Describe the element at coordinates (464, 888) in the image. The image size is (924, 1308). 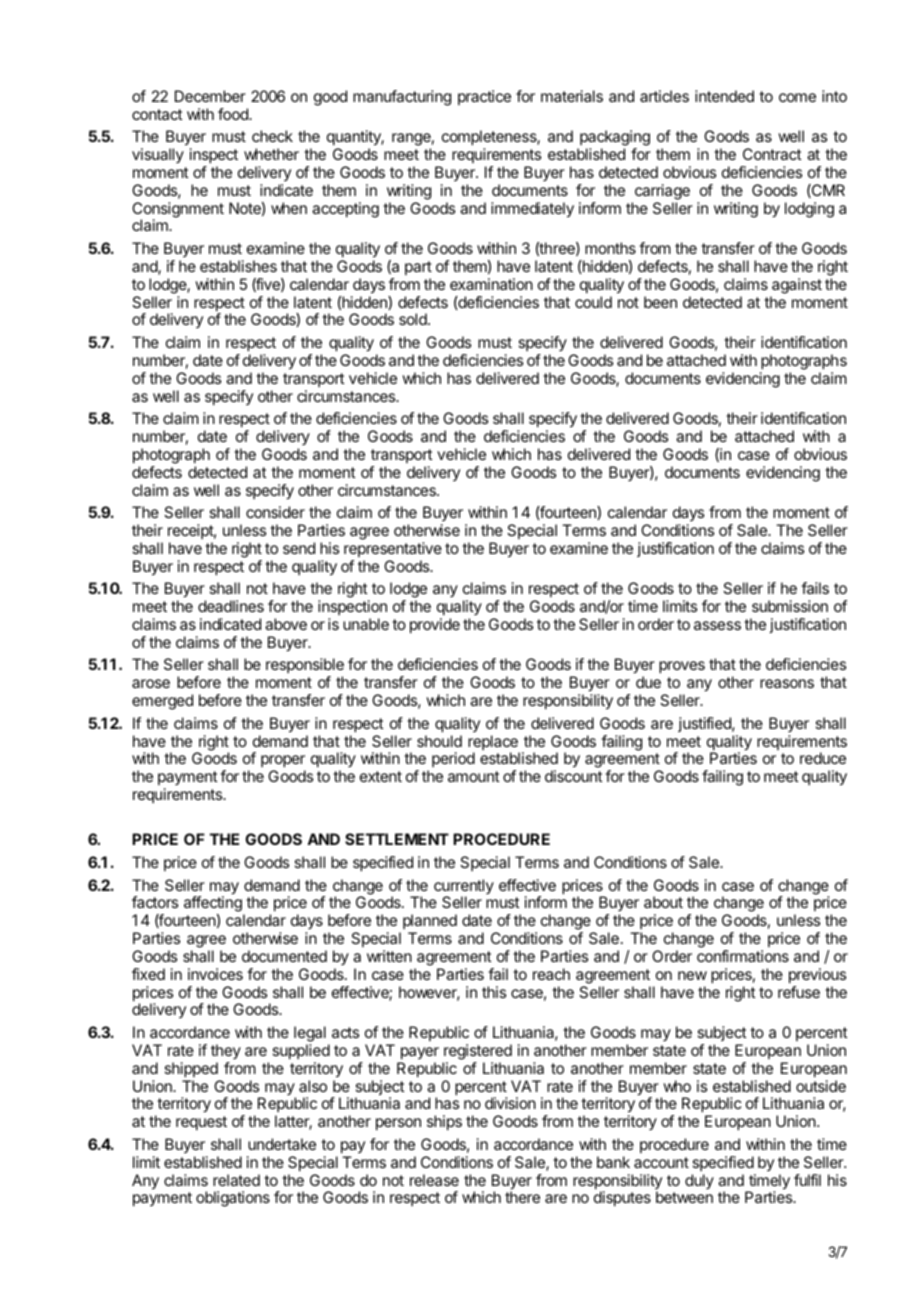
I see `currently` at that location.
